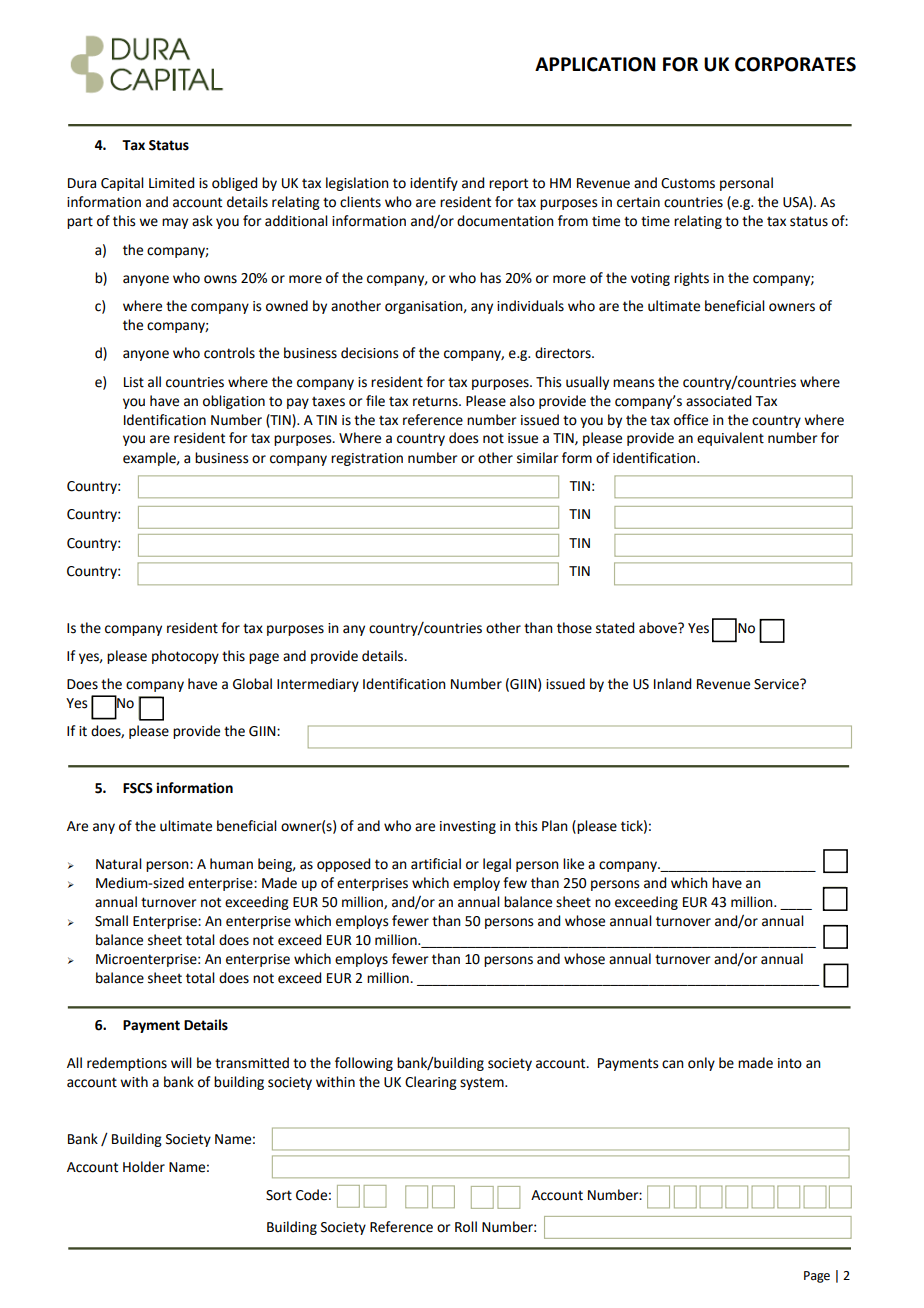 The width and height of the screenshot is (924, 1308). Describe the element at coordinates (434, 184) in the screenshot. I see `identify` at that location.
